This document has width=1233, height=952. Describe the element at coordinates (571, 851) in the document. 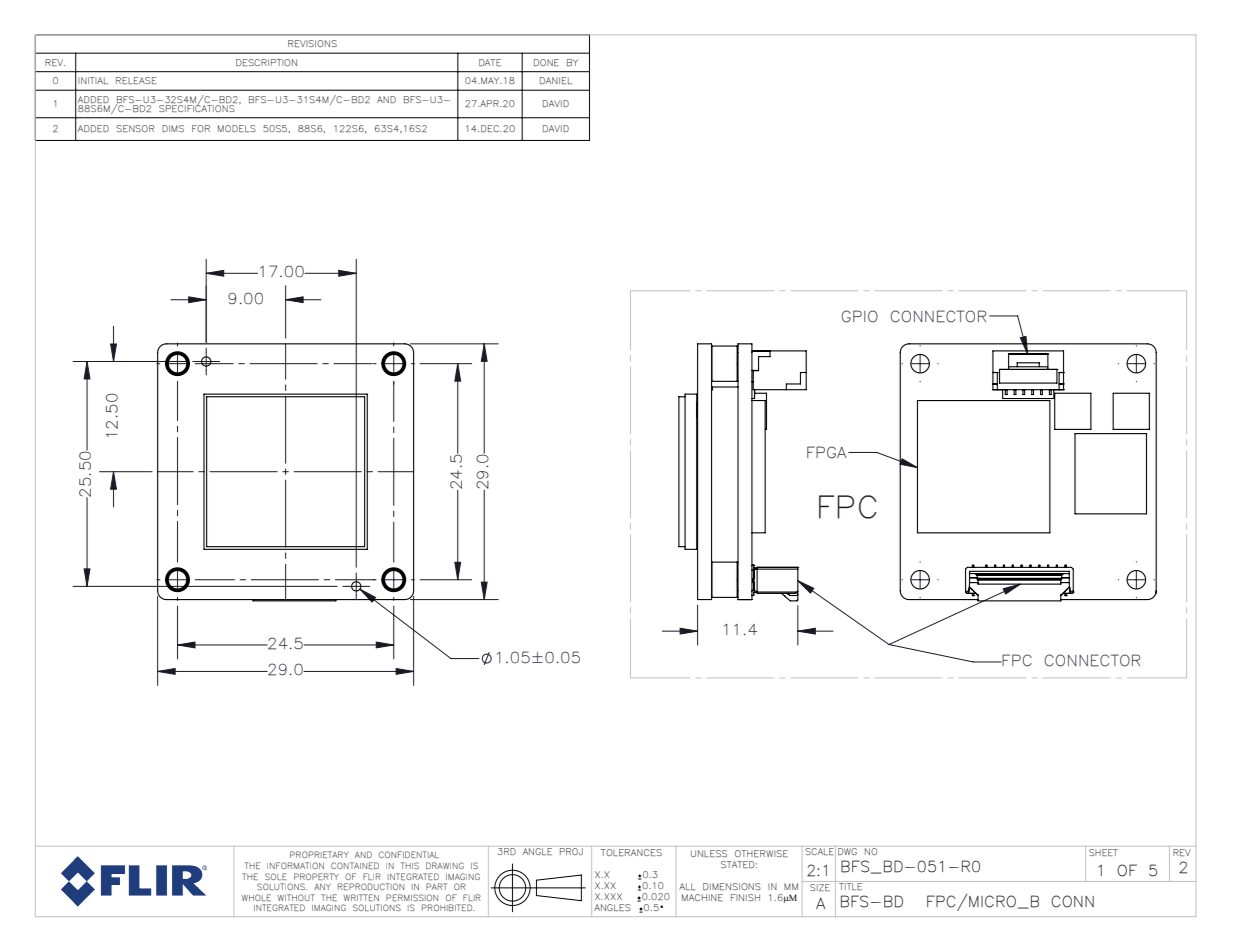

I see `PROJ` at that location.
